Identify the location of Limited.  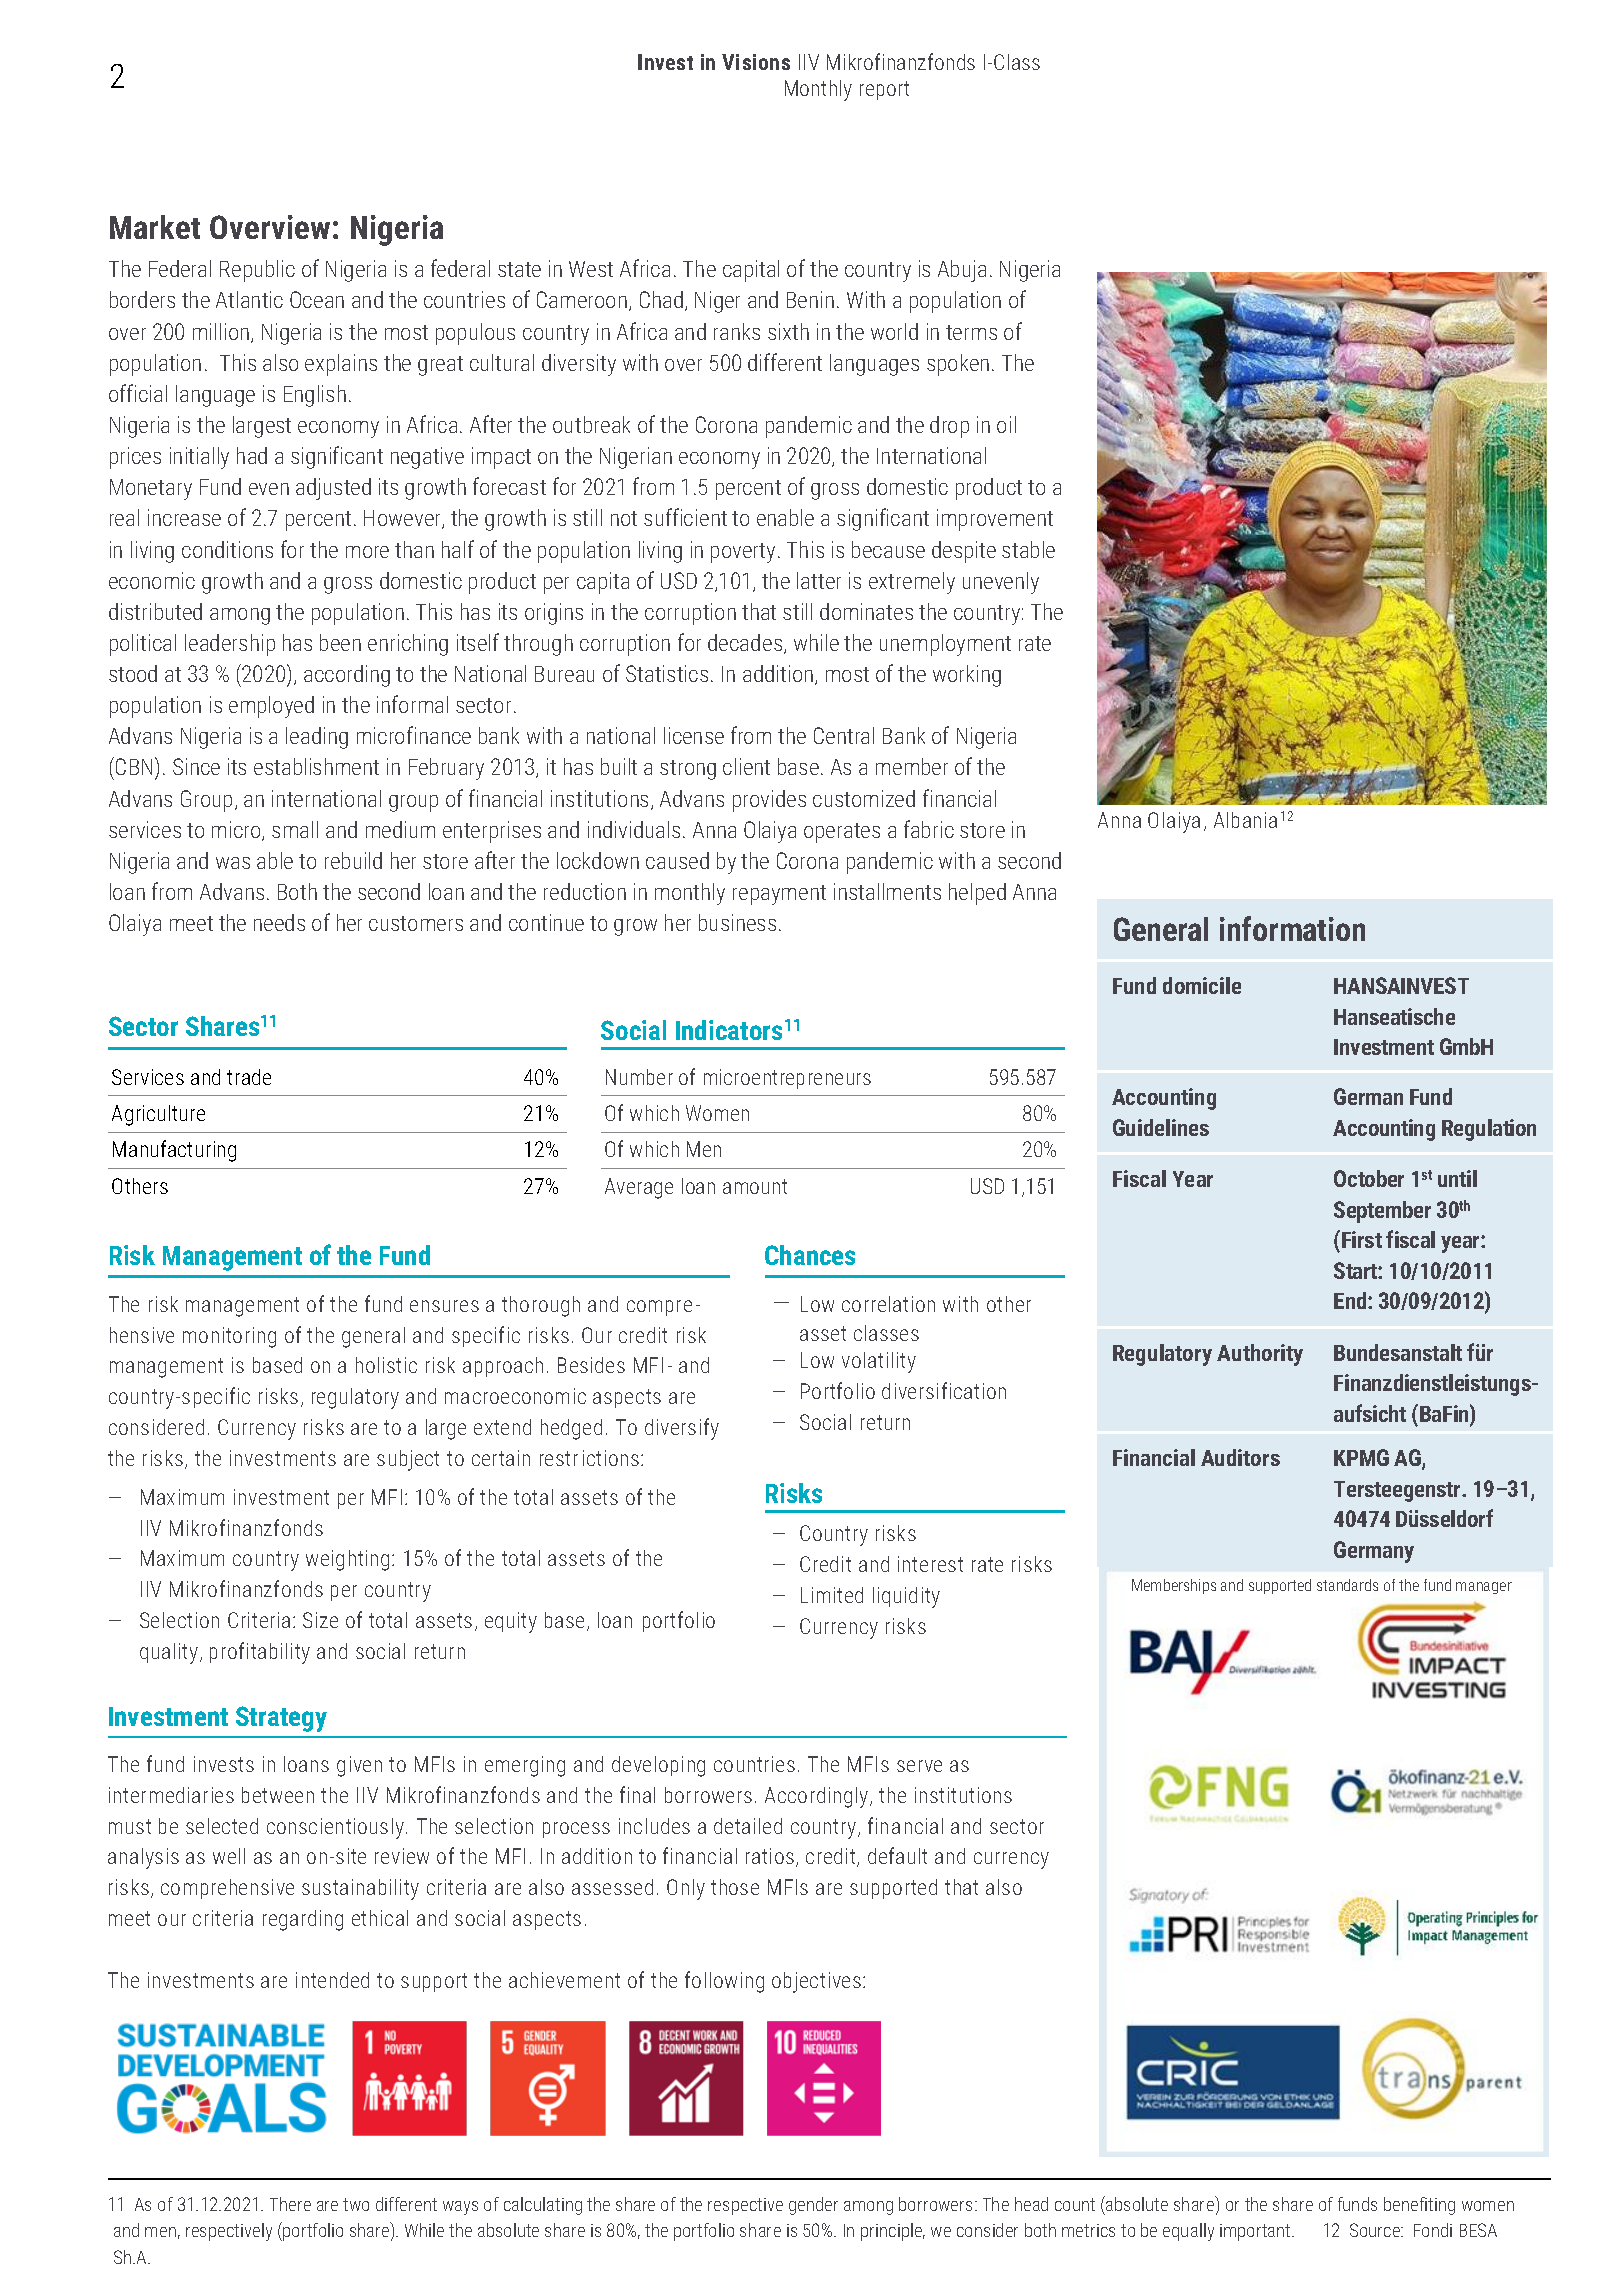
(832, 1595).
